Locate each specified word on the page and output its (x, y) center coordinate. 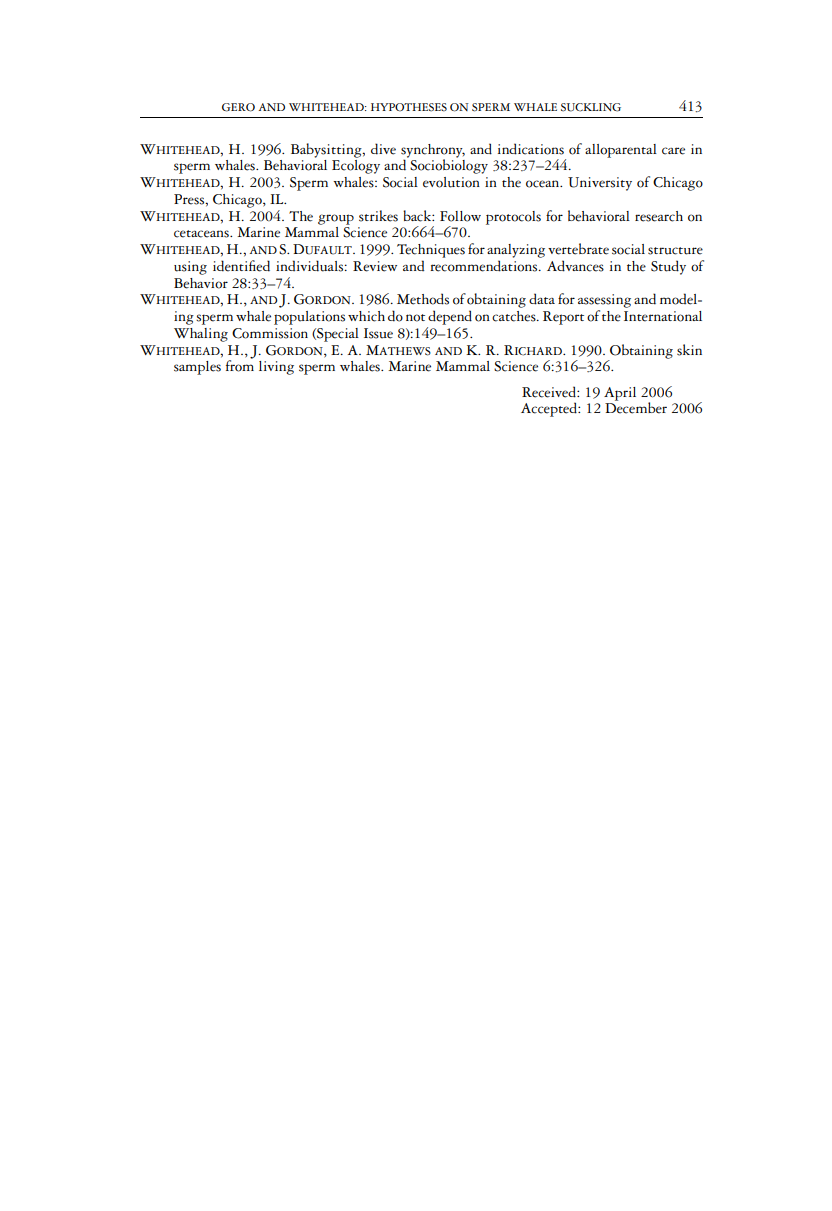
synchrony (433, 151)
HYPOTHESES (409, 107)
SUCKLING (591, 107)
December (636, 407)
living (276, 368)
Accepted (550, 409)
